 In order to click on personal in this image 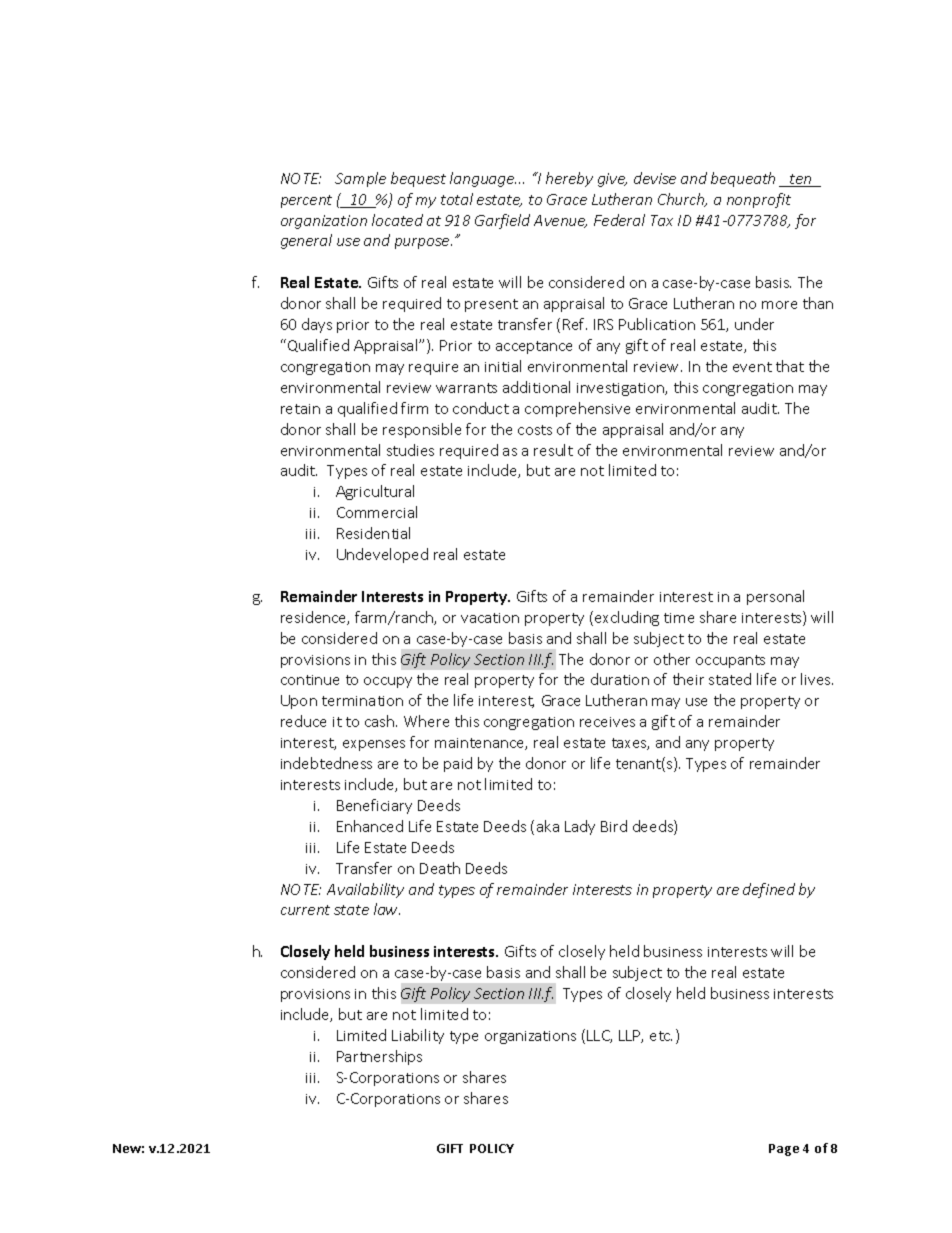, I will do `click(775, 597)`.
